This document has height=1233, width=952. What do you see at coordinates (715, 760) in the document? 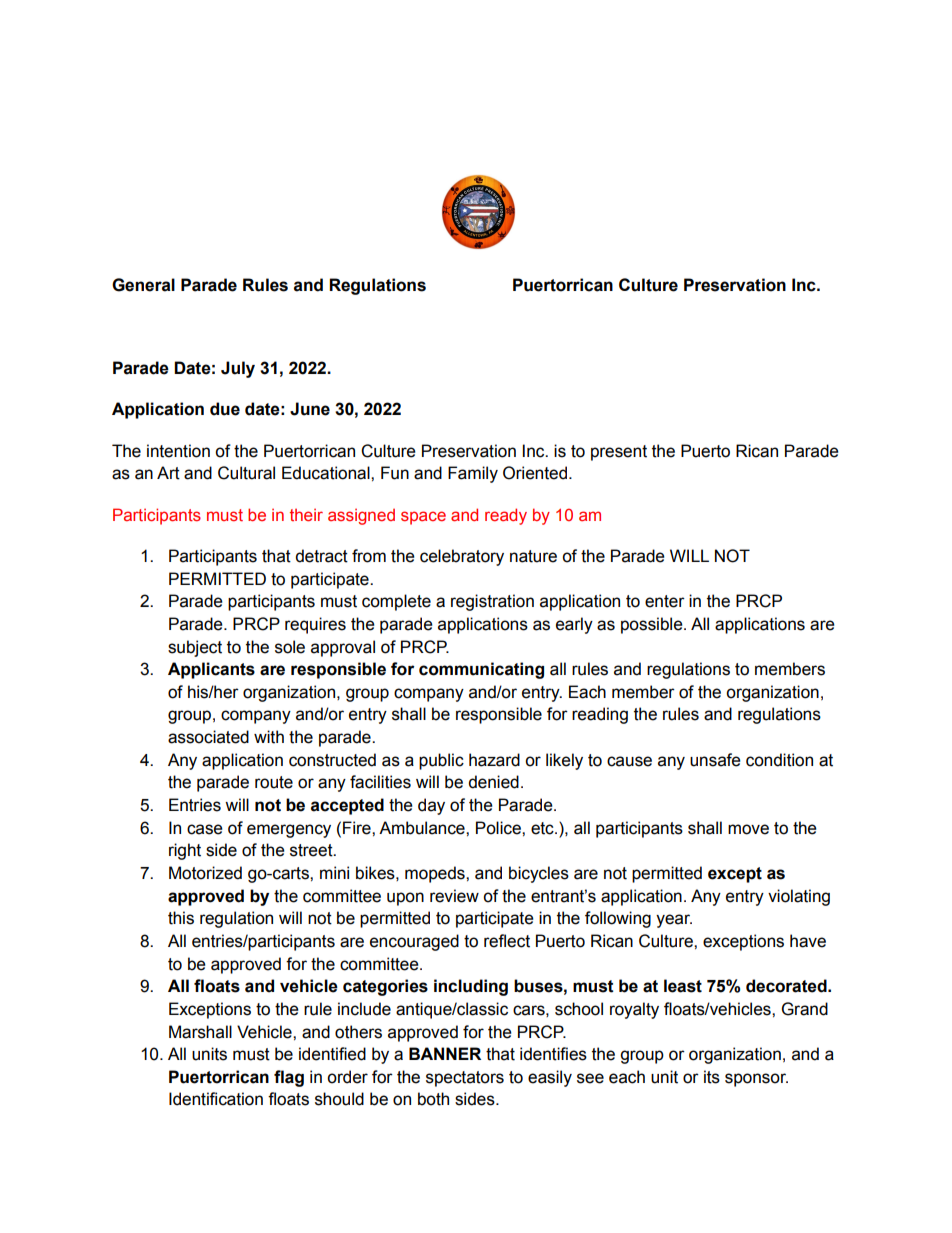
I see `unsafe` at bounding box center [715, 760].
